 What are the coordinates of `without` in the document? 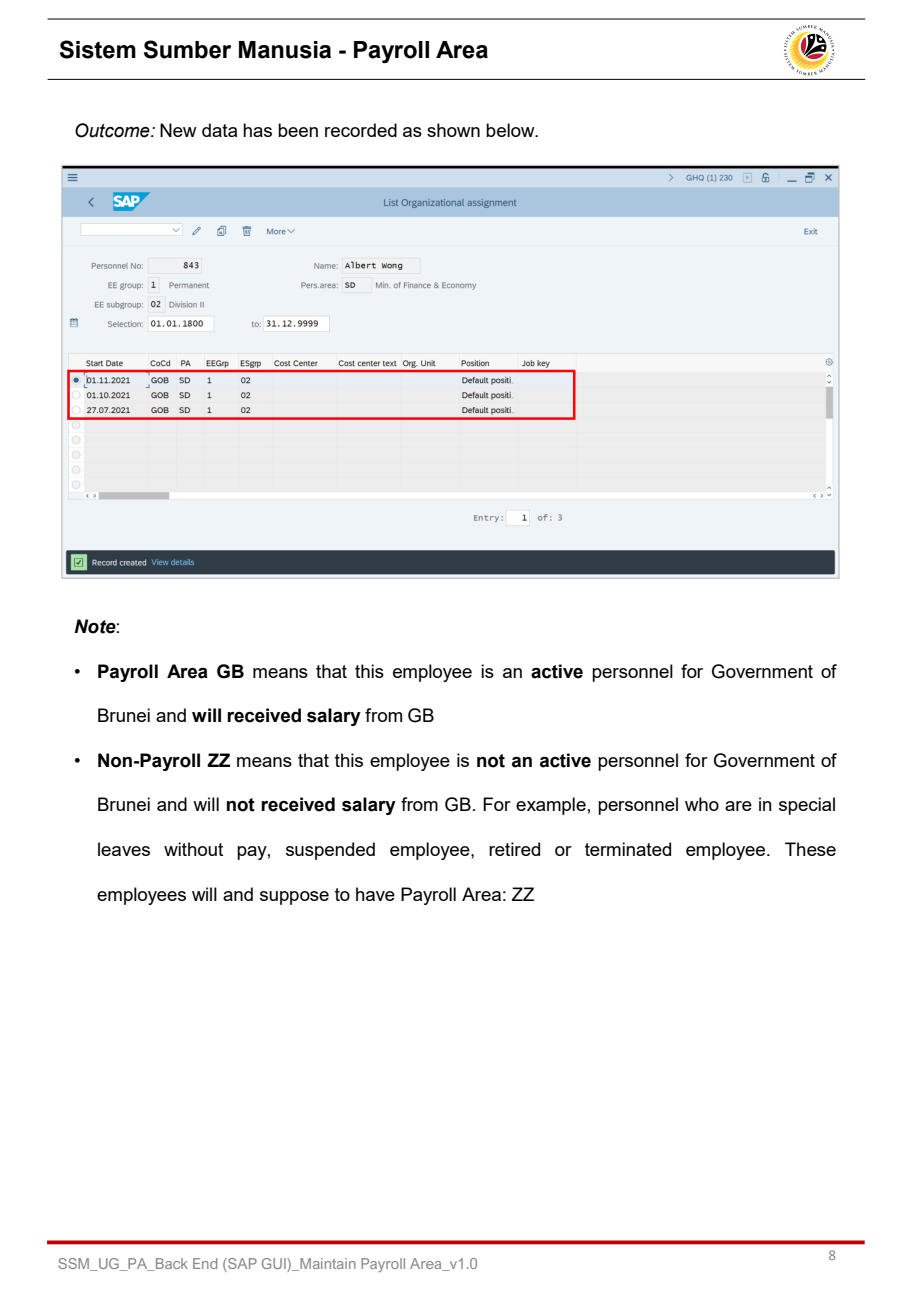 It's located at (193, 849).
